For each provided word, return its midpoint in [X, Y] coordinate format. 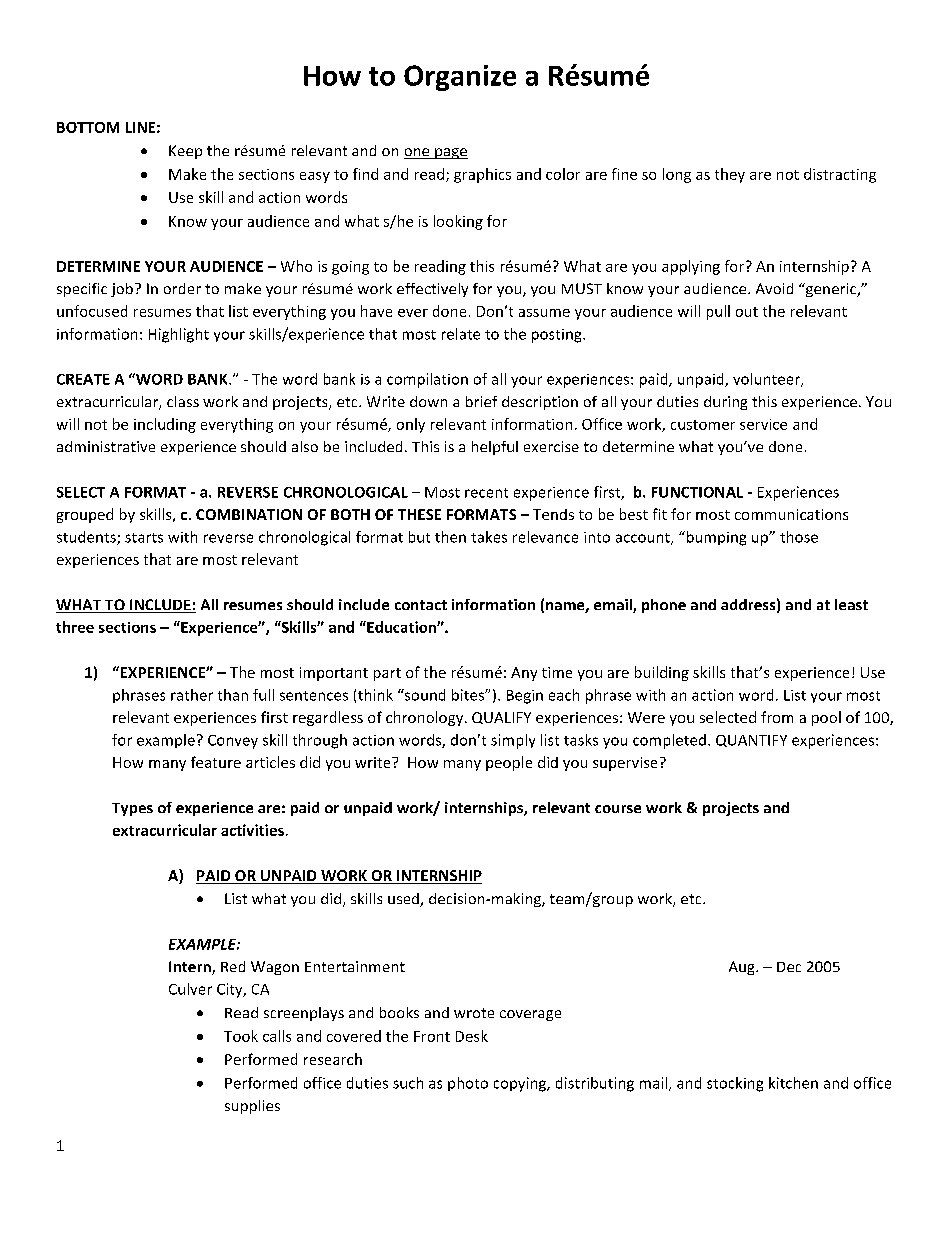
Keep [185, 152]
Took [241, 1036]
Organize [460, 78]
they [730, 175]
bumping [715, 538]
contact [421, 605]
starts [144, 538]
